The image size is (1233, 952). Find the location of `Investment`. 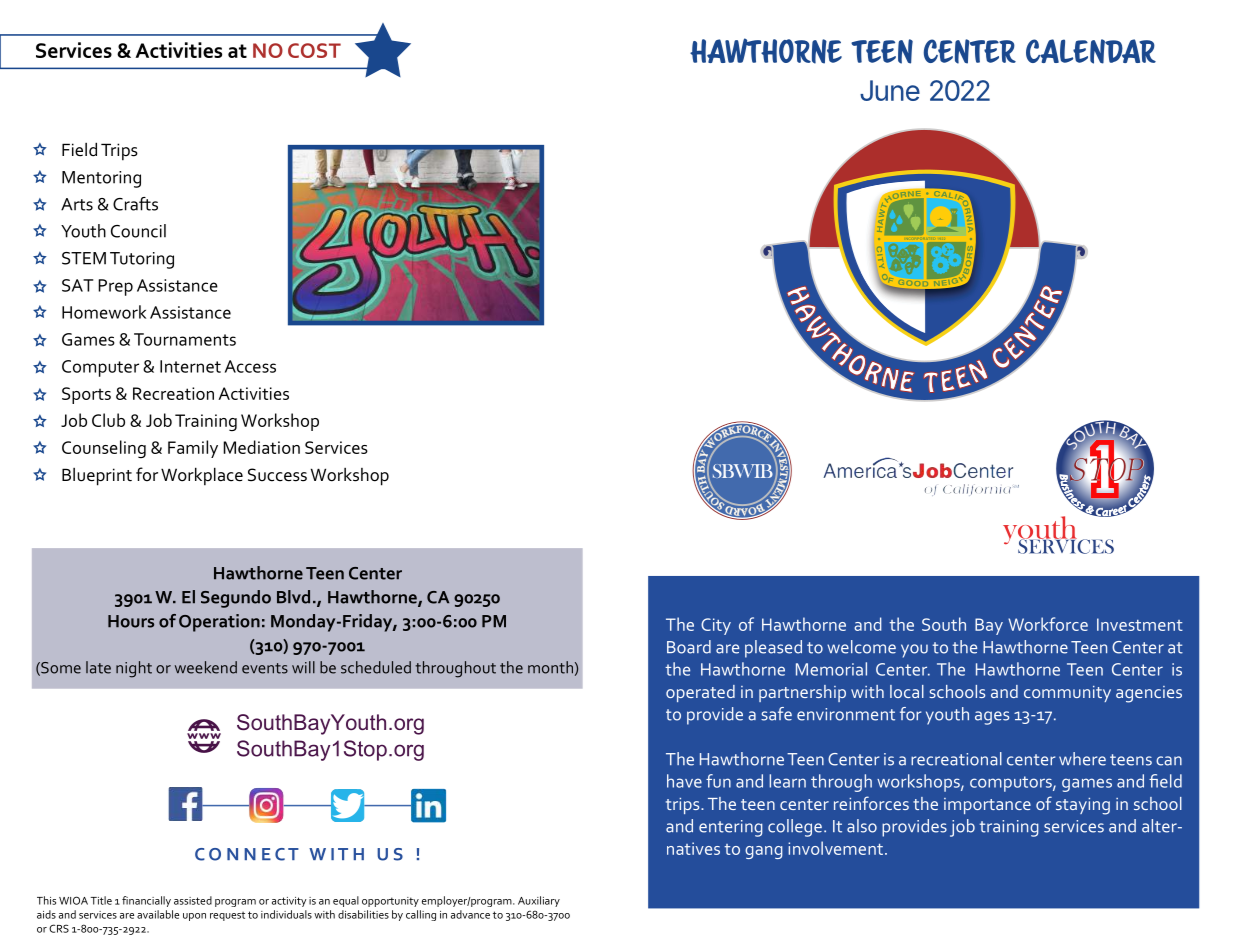

Investment is located at coordinates (1140, 624).
